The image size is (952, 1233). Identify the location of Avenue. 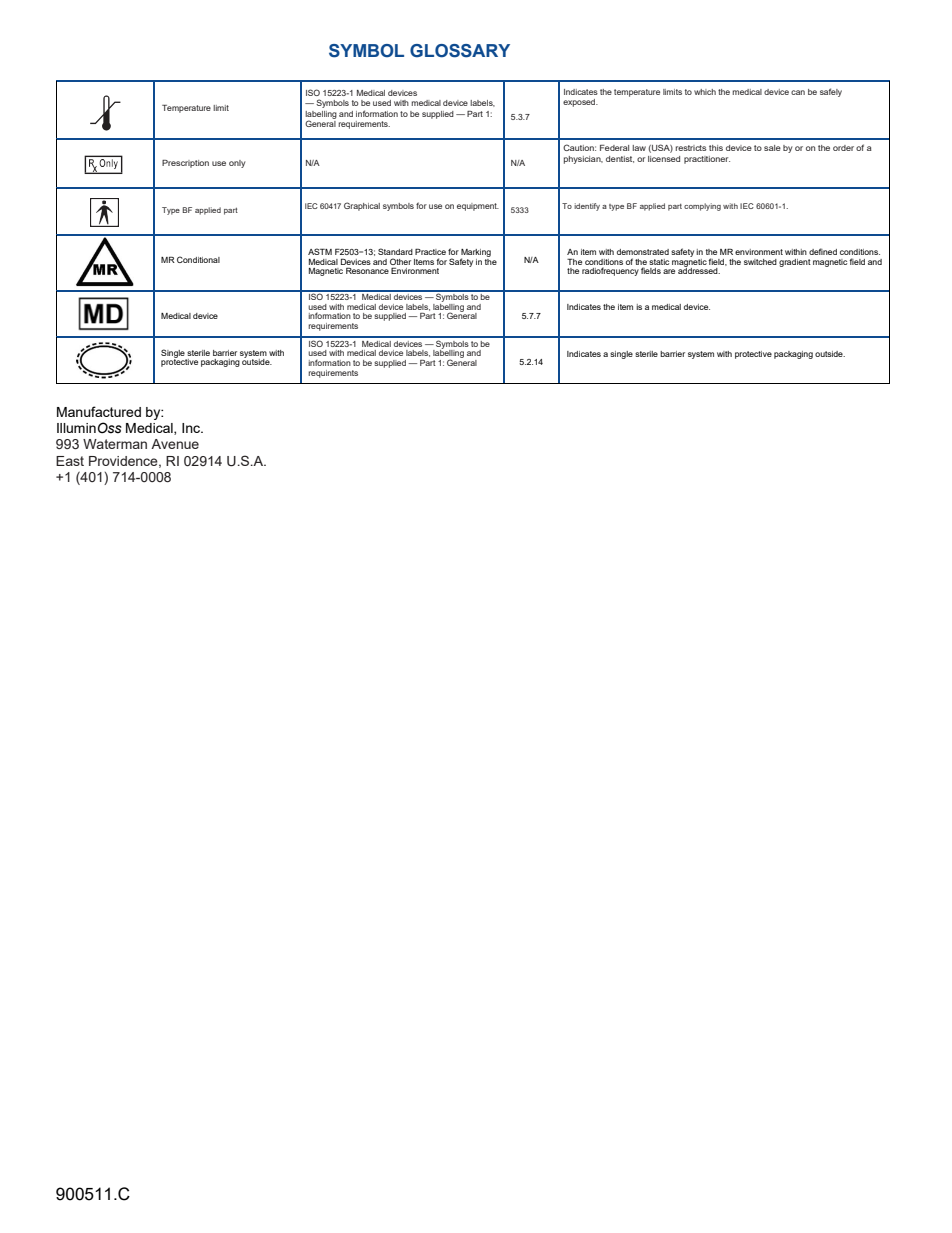
(175, 444).
